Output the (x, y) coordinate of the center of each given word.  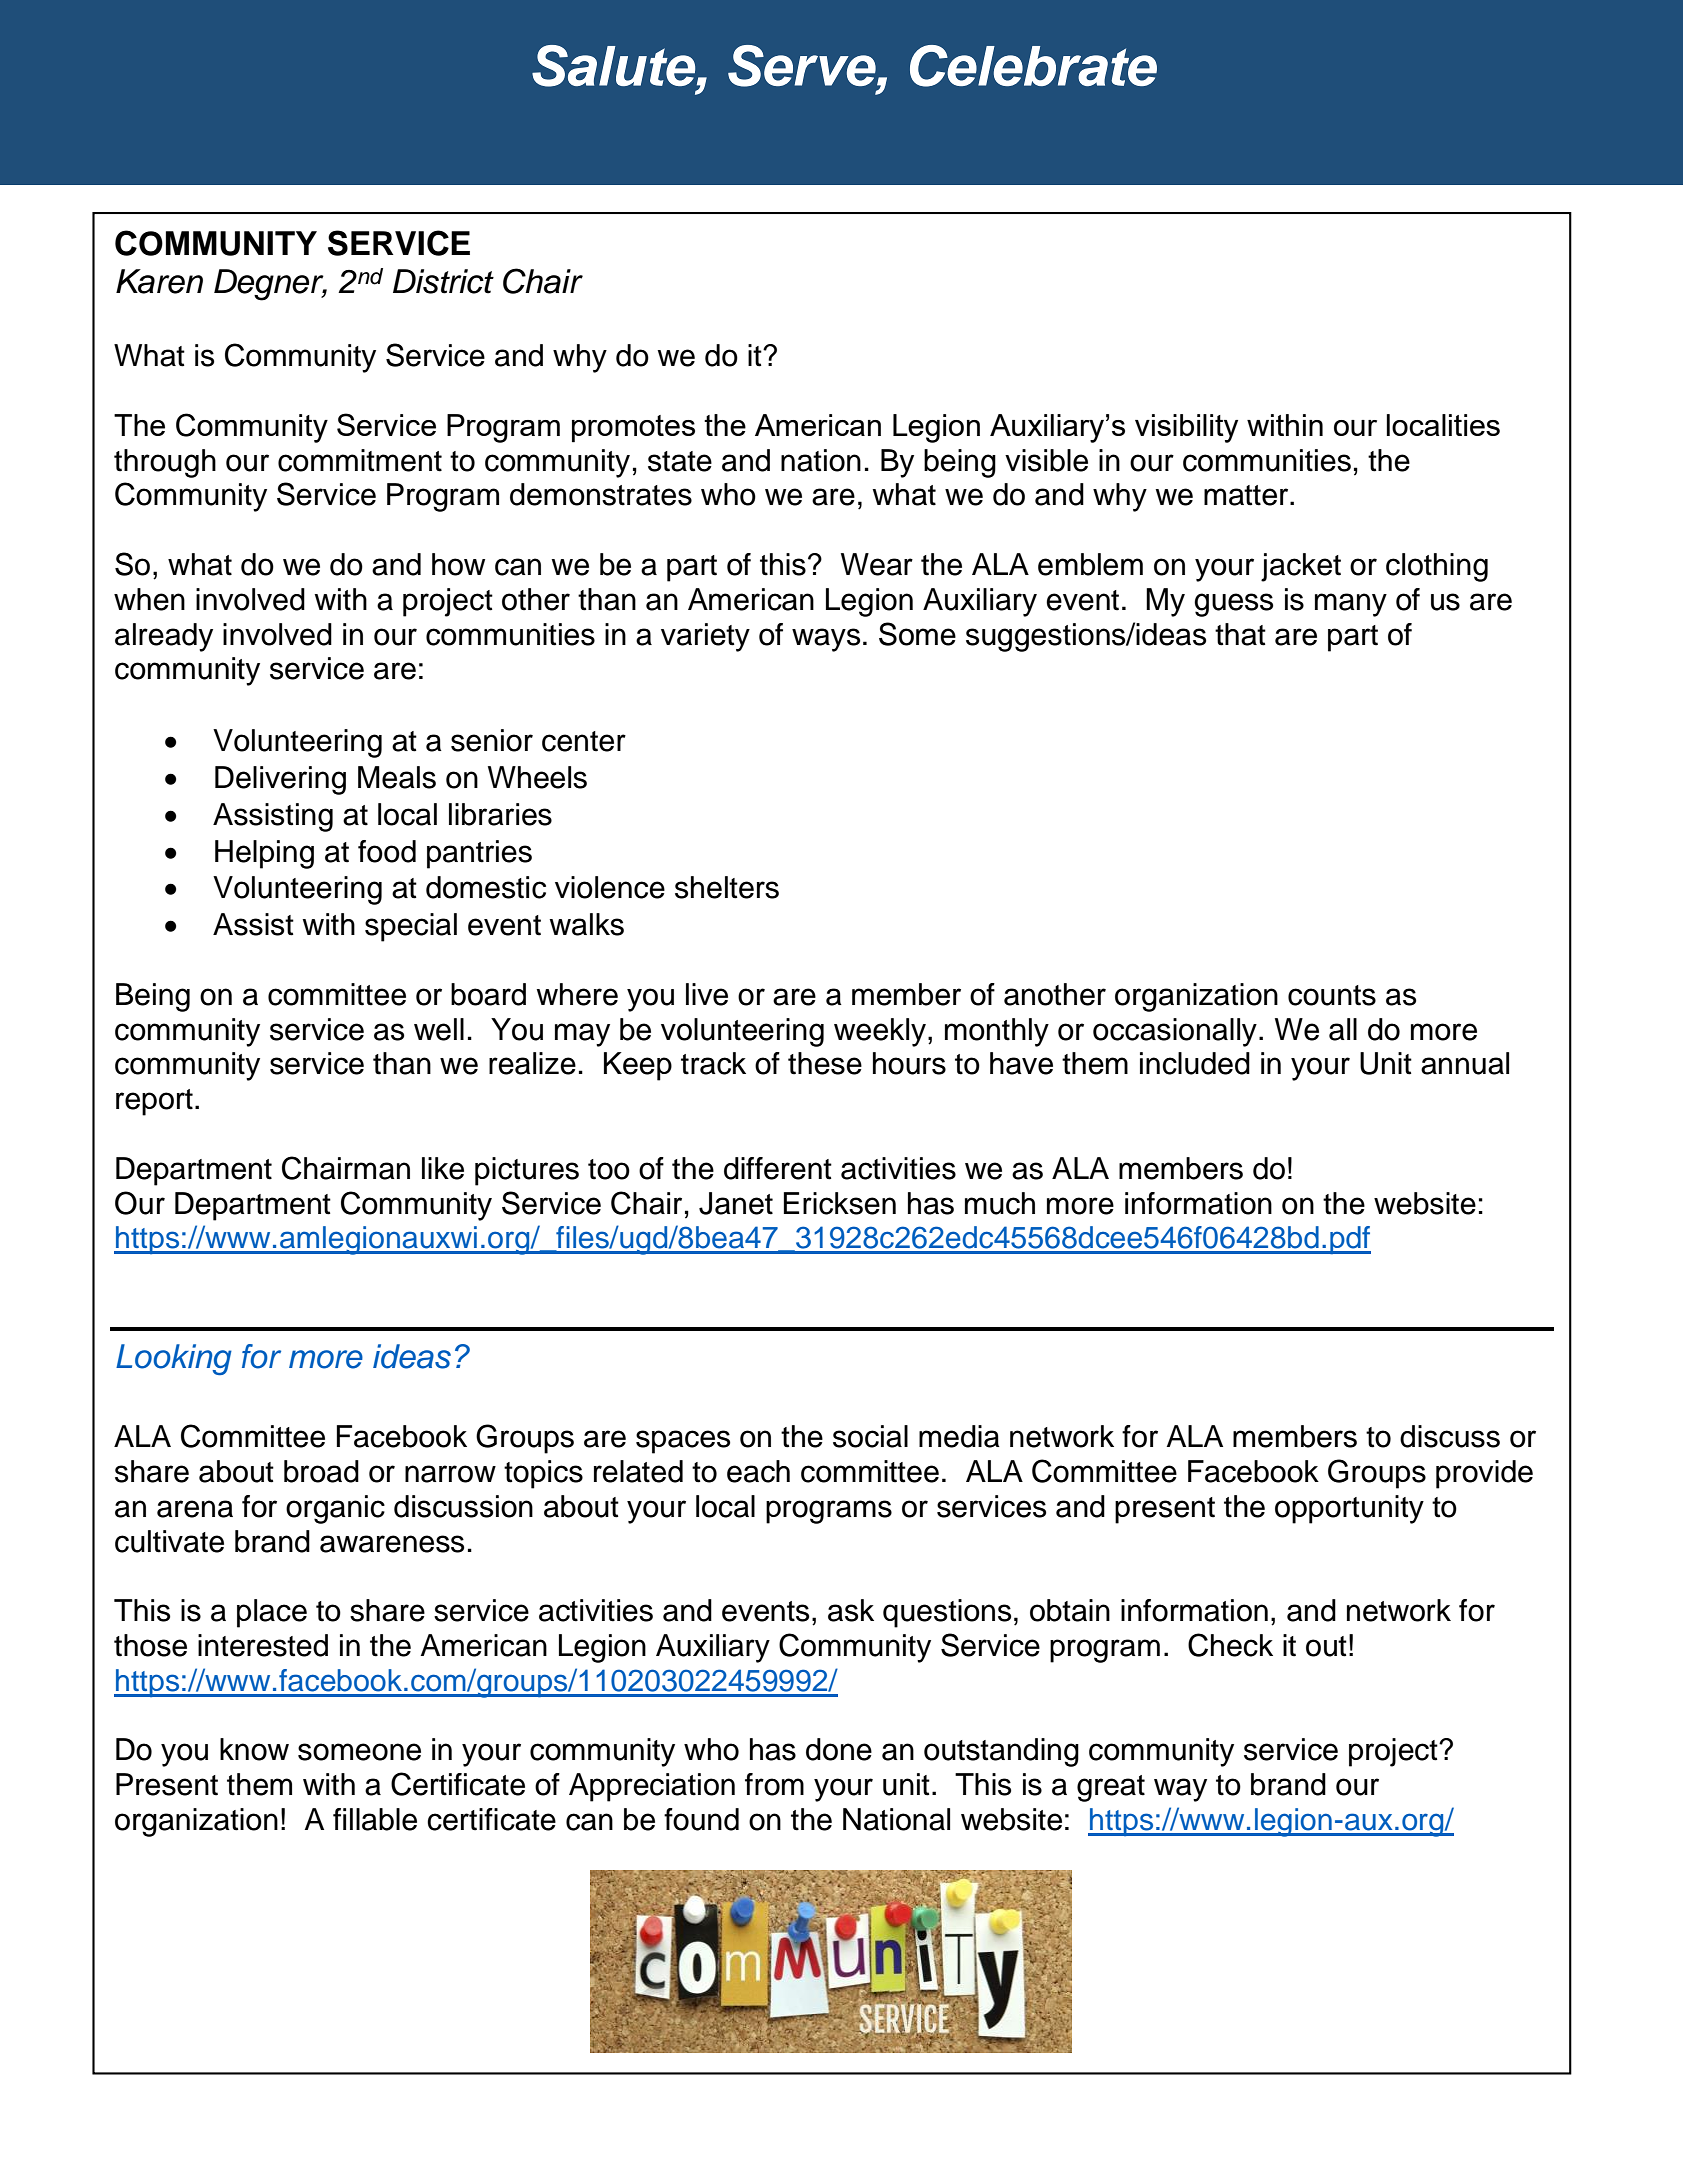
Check (1230, 1645)
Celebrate (1033, 66)
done (839, 1749)
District (443, 281)
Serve (803, 66)
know (254, 1749)
